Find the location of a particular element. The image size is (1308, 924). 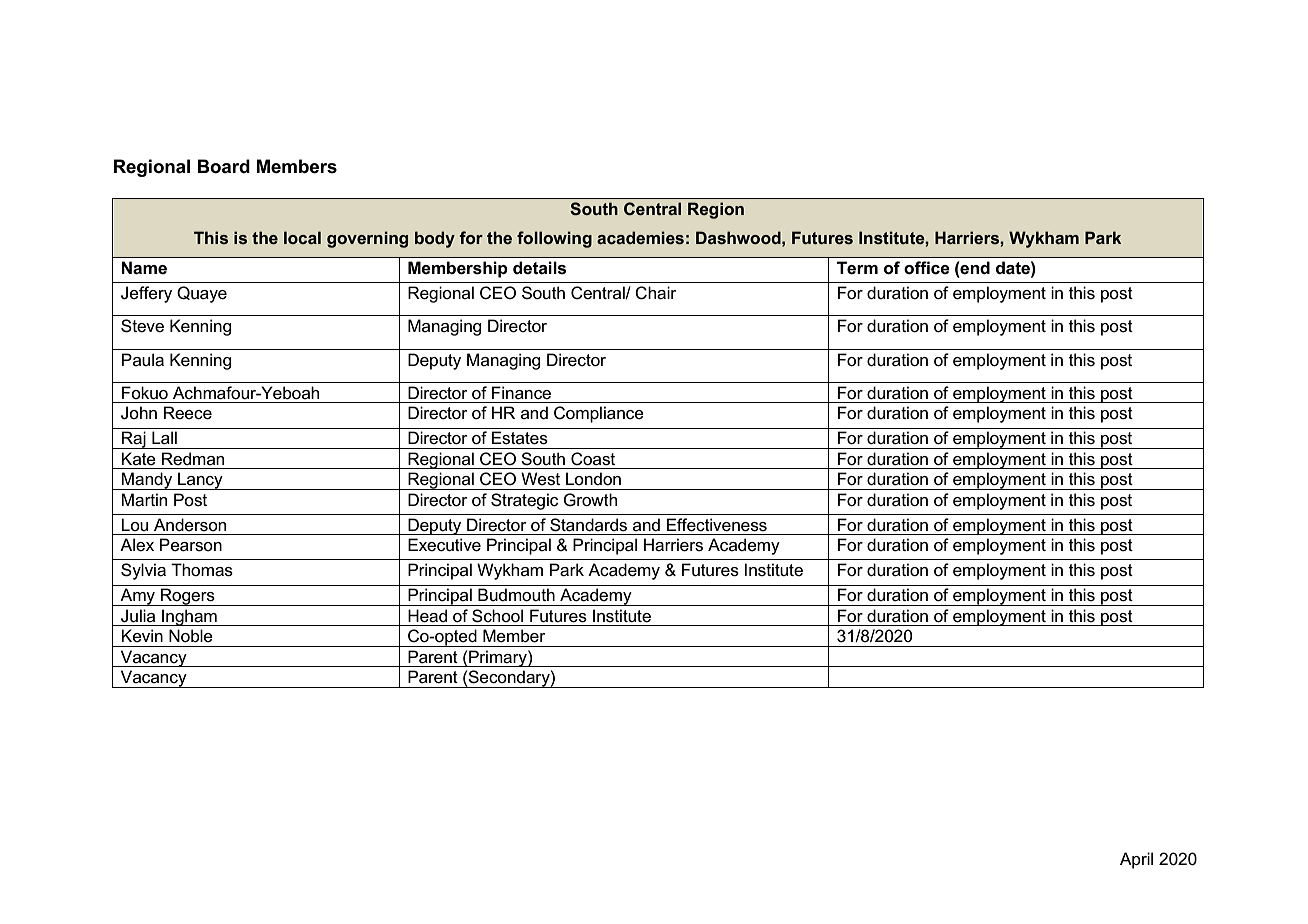

academies is located at coordinates (640, 237).
